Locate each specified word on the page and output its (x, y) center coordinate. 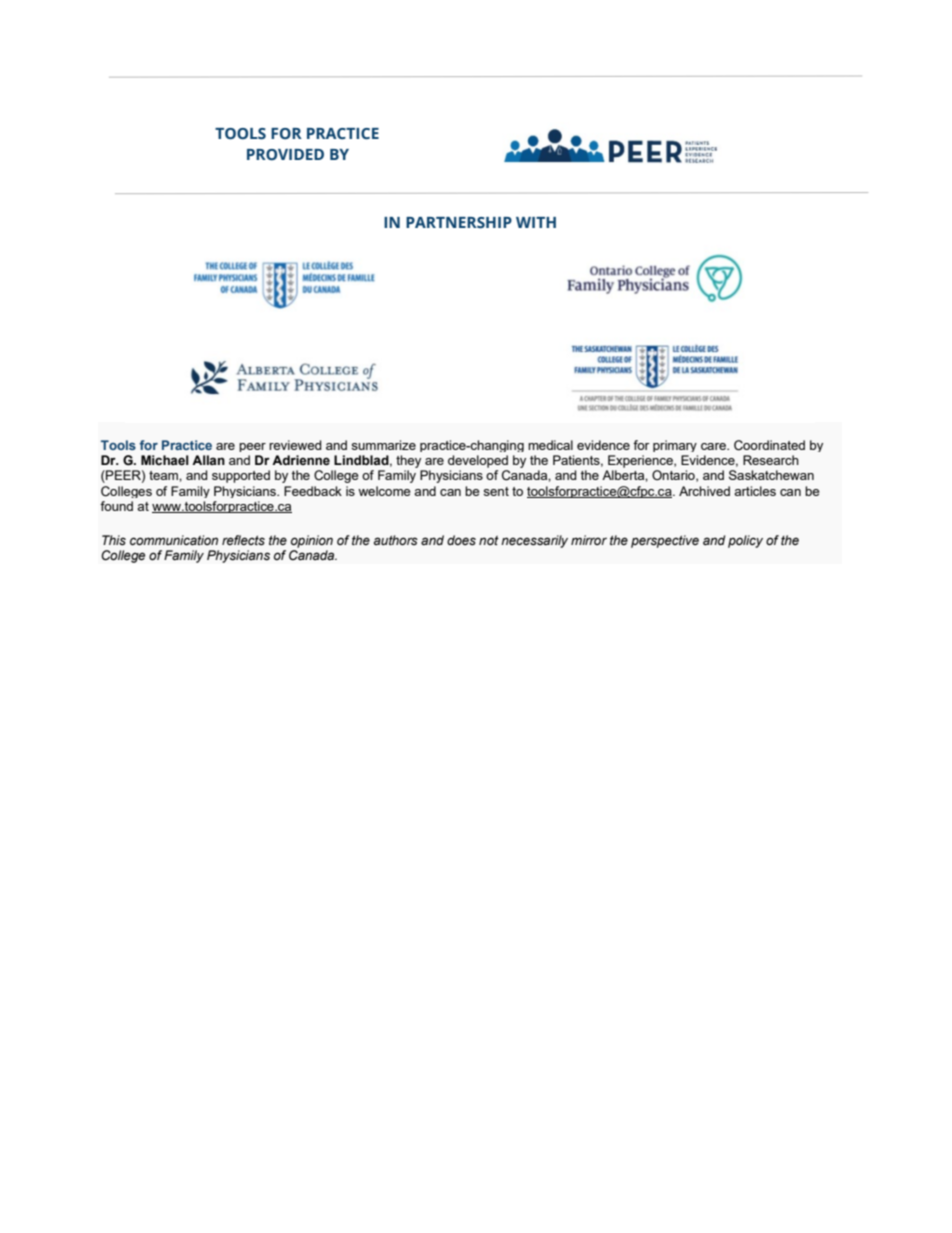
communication (174, 540)
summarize (383, 445)
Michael (165, 460)
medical (550, 445)
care (714, 446)
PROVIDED (285, 155)
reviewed (295, 445)
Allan (208, 460)
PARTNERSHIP (459, 223)
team (164, 475)
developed (478, 461)
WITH (536, 222)
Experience (641, 461)
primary (675, 446)
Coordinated (769, 445)
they (408, 461)
